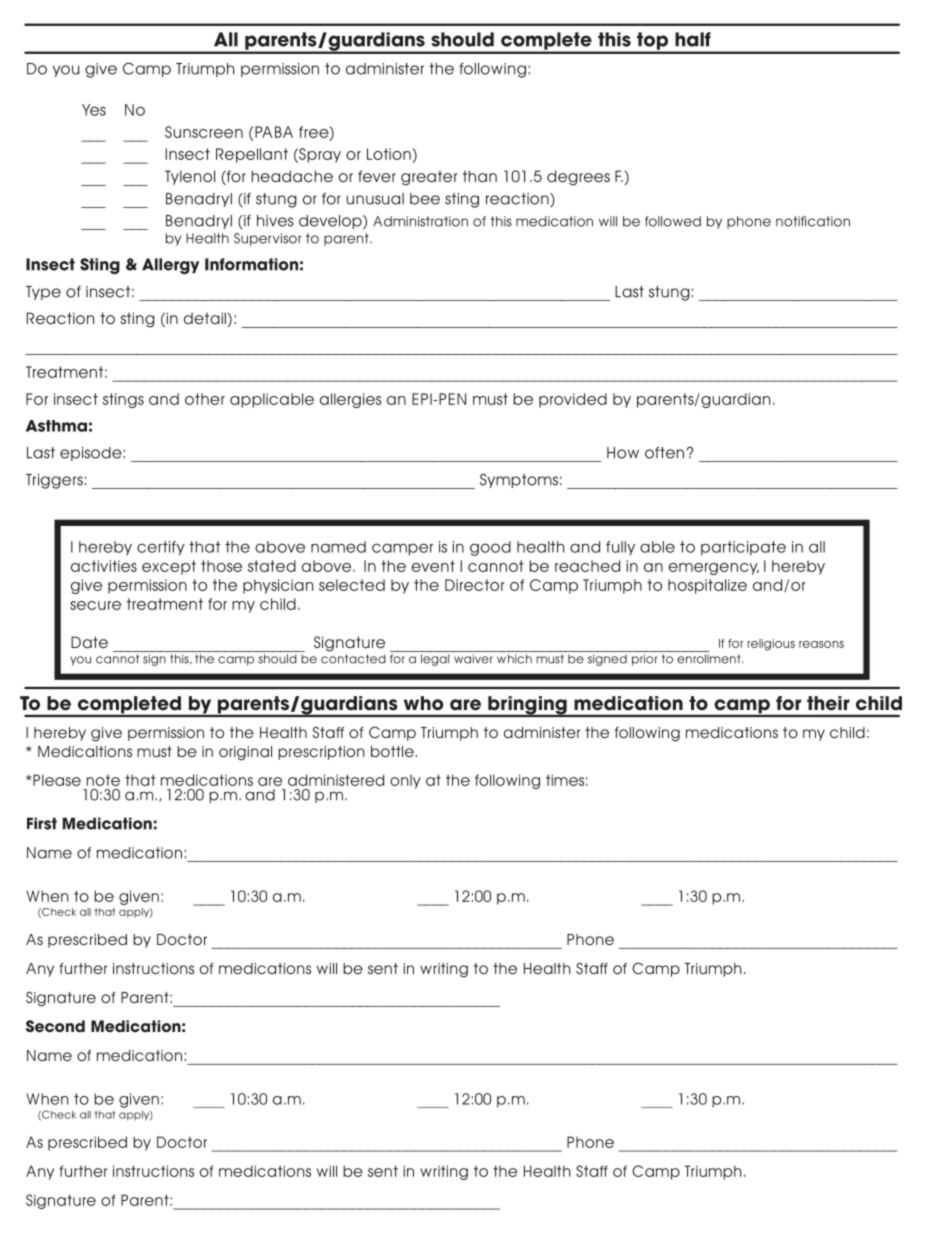 The image size is (952, 1233). What do you see at coordinates (94, 110) in the document?
I see `Yes` at bounding box center [94, 110].
